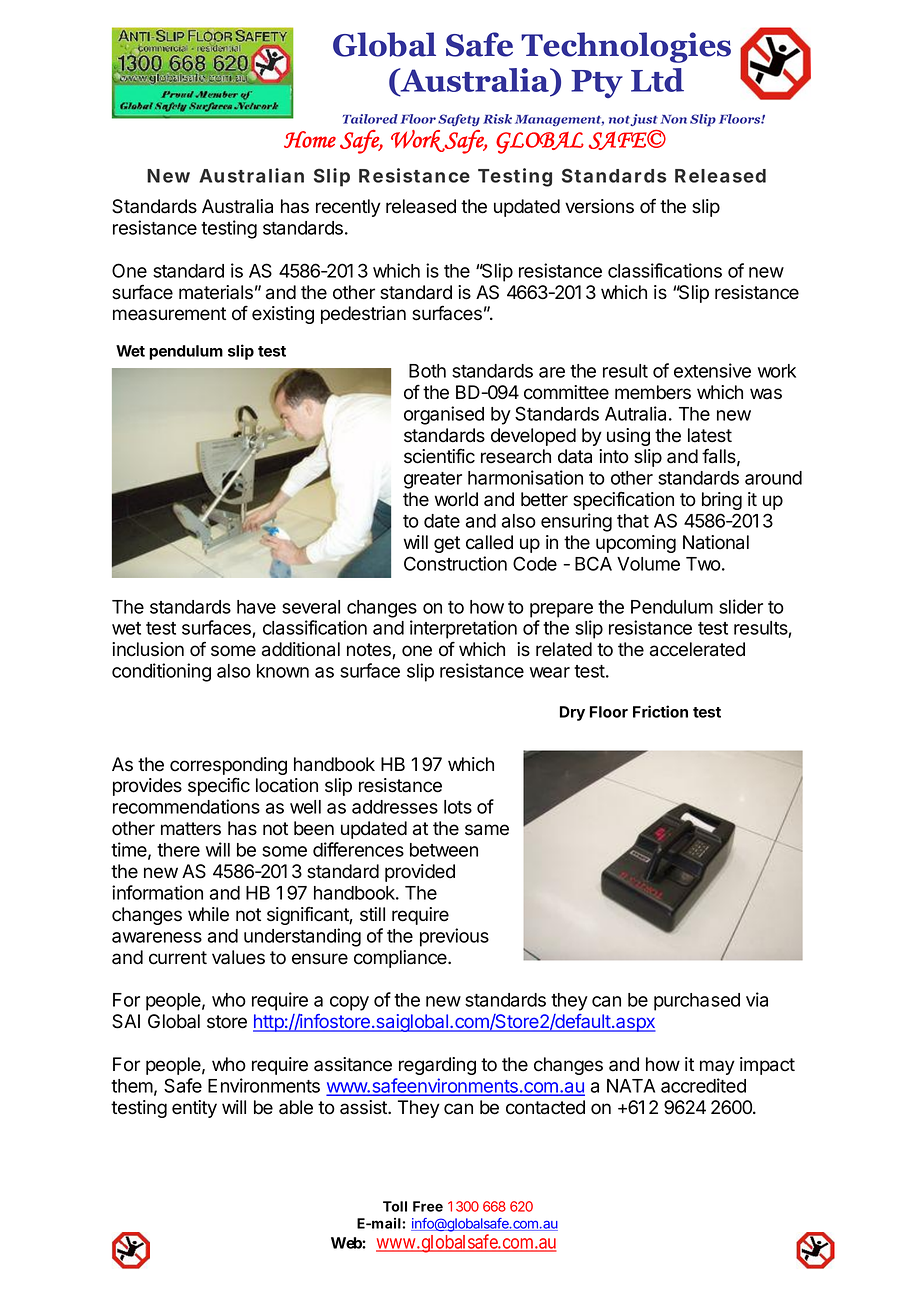 The height and width of the screenshot is (1308, 924). Describe the element at coordinates (194, 1109) in the screenshot. I see `entity` at that location.
